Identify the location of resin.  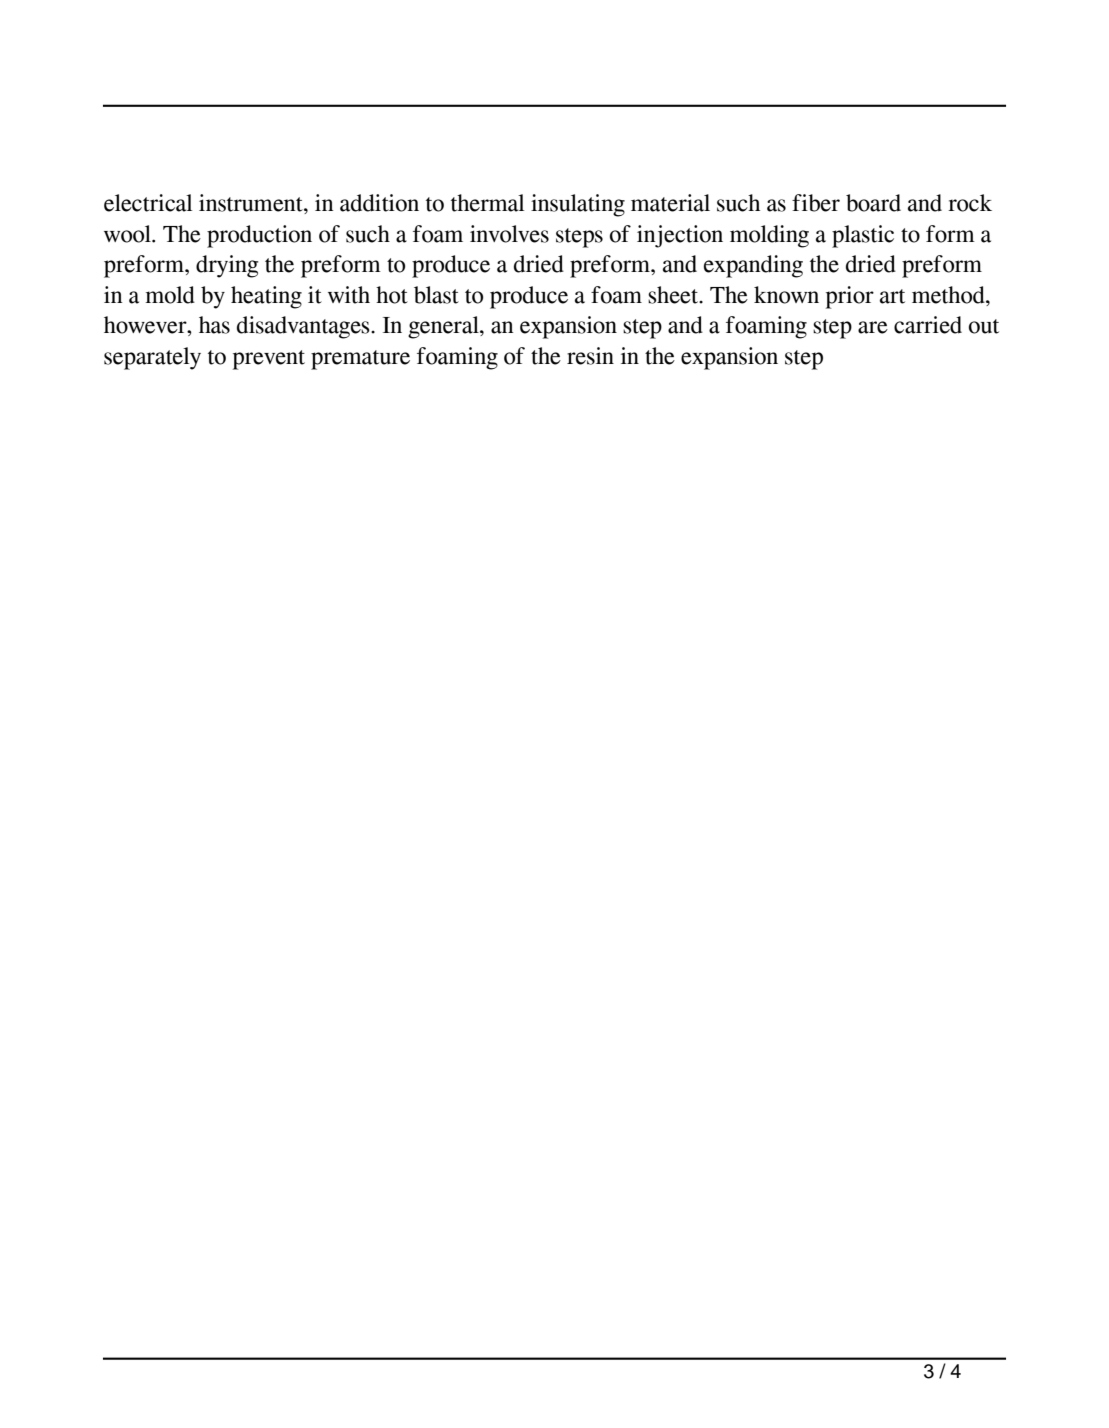
(590, 356).
